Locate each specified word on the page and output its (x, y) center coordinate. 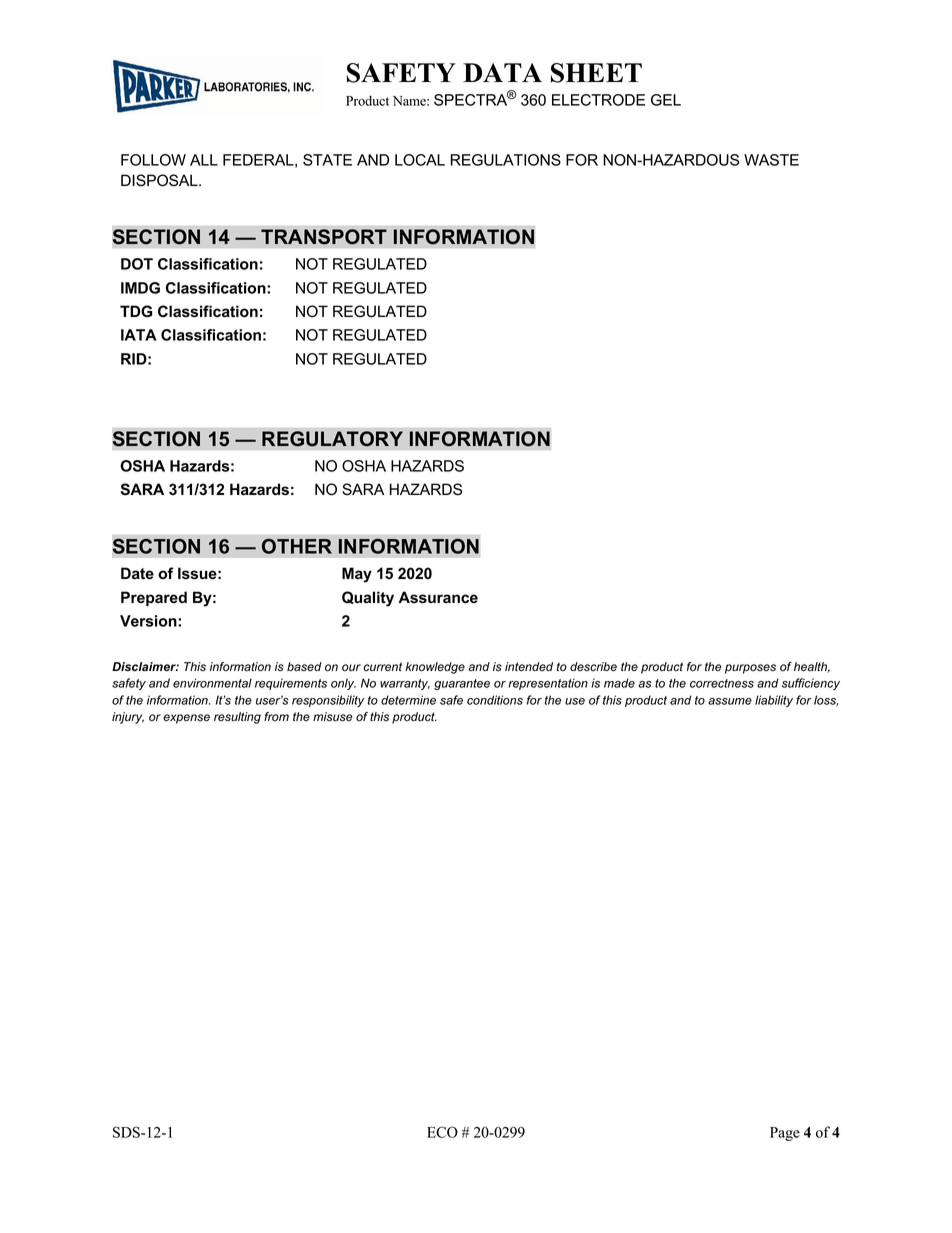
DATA (502, 72)
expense (186, 719)
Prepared (154, 598)
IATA (139, 335)
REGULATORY (332, 439)
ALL (204, 160)
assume (730, 701)
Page (785, 1134)
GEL (666, 100)
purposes (750, 669)
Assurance (438, 597)
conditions (495, 700)
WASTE (771, 160)
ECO (442, 1132)
